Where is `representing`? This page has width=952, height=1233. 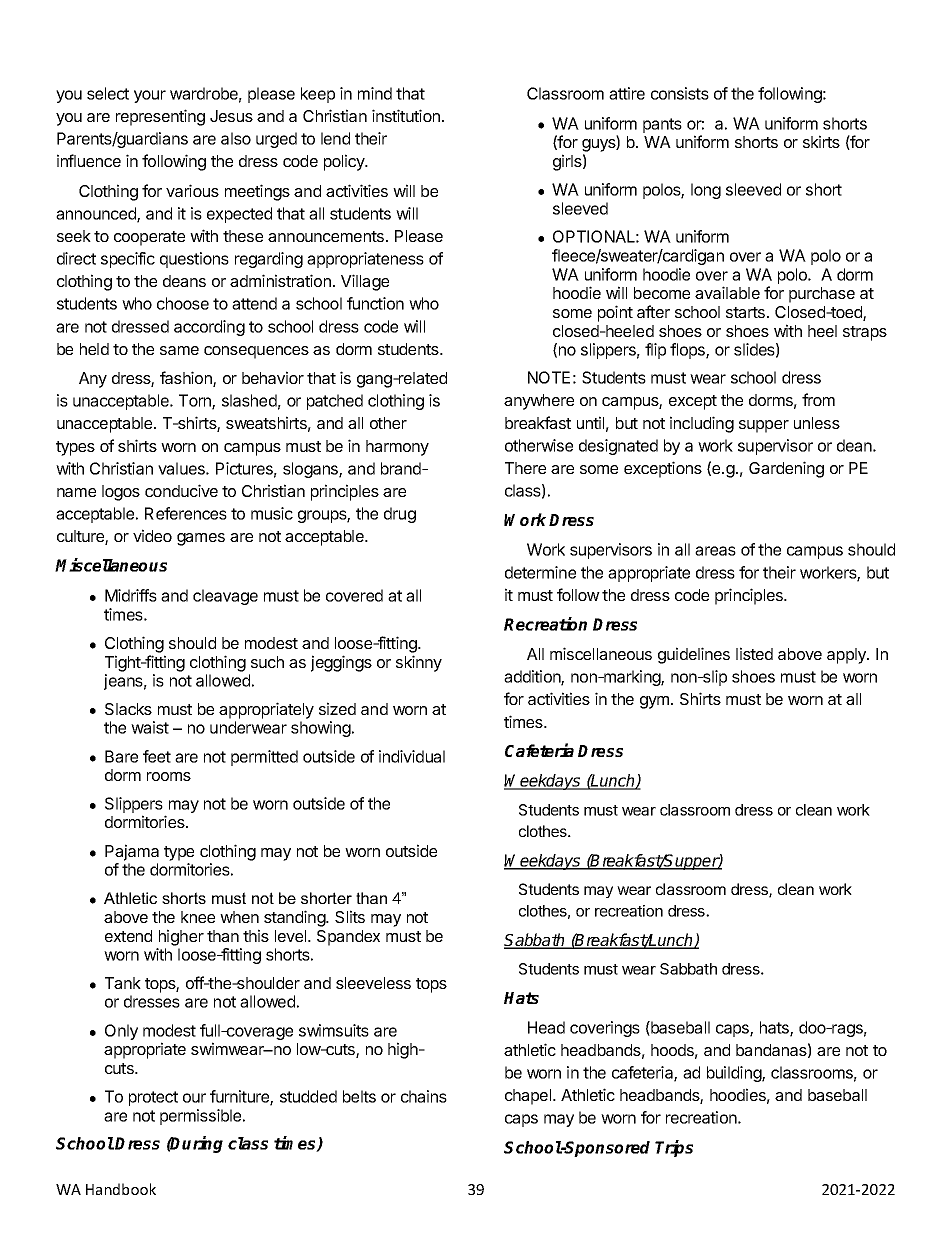
representing is located at coordinates (160, 117).
